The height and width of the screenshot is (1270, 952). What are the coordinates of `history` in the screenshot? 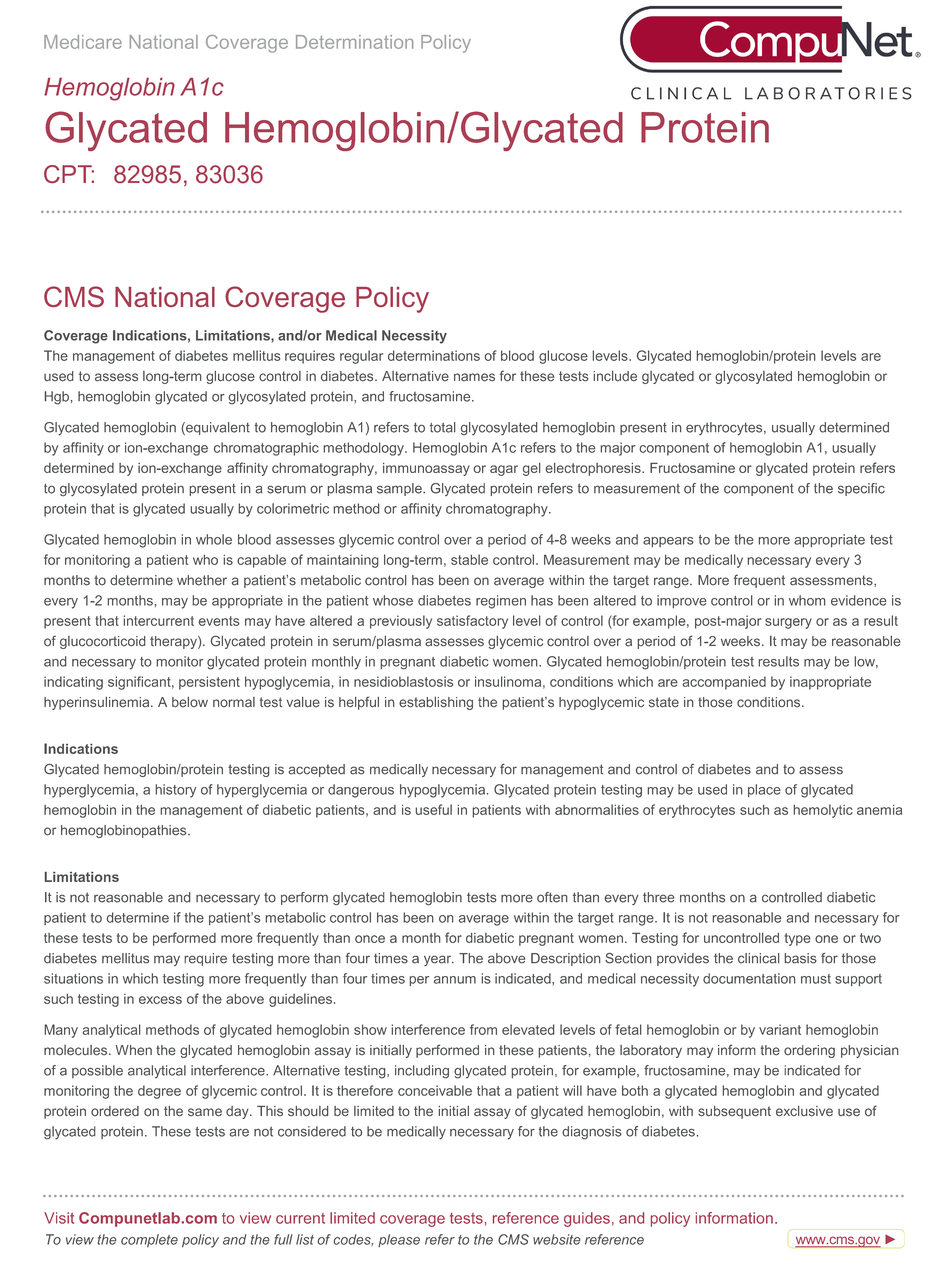 It's located at (175, 791).
